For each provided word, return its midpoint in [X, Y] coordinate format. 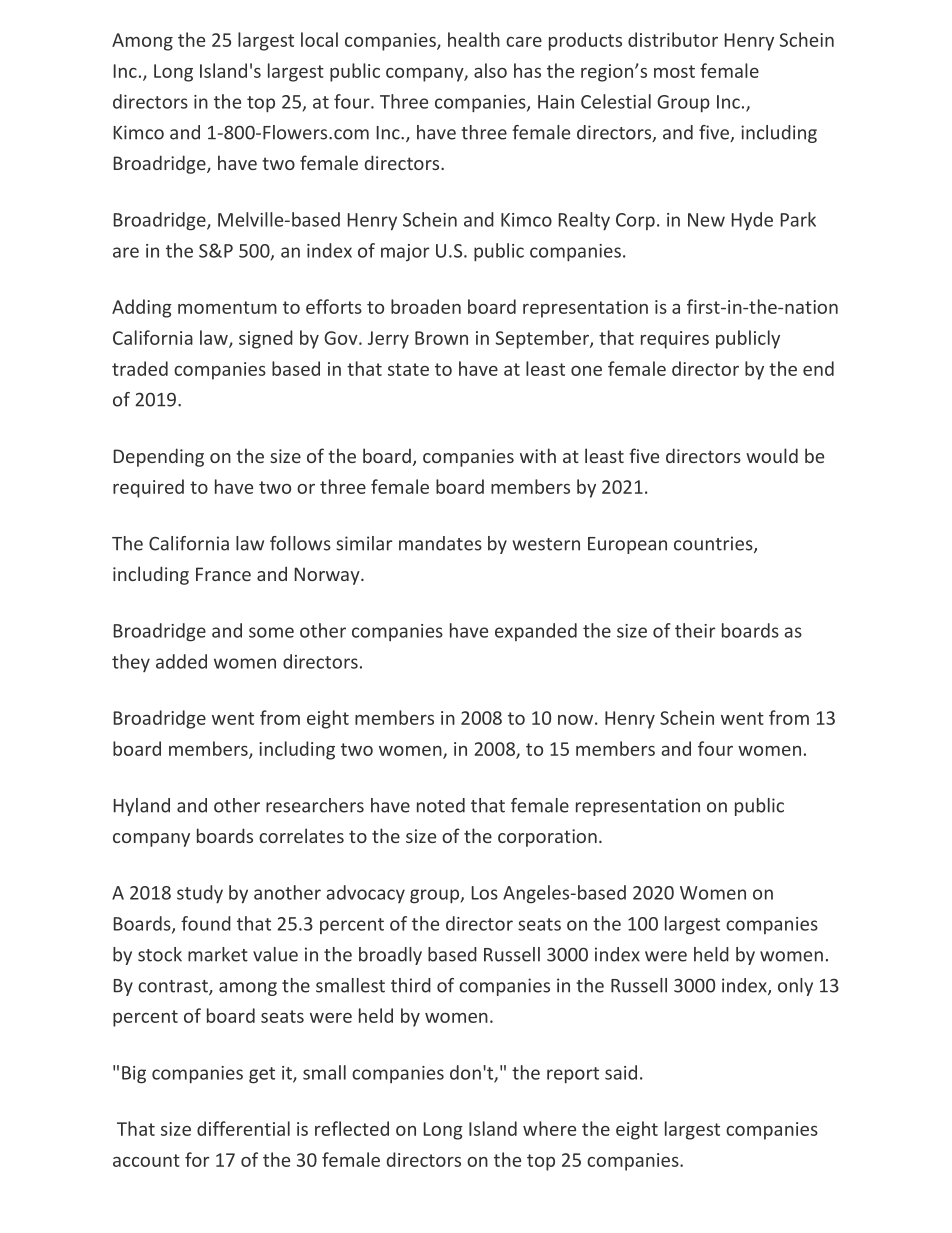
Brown [441, 338]
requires [675, 340]
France [223, 574]
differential [243, 1128]
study [200, 894]
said [621, 1072]
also [490, 70]
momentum [227, 307]
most [674, 71]
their [695, 630]
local [319, 39]
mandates [440, 543]
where [549, 1128]
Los [485, 893]
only [795, 987]
